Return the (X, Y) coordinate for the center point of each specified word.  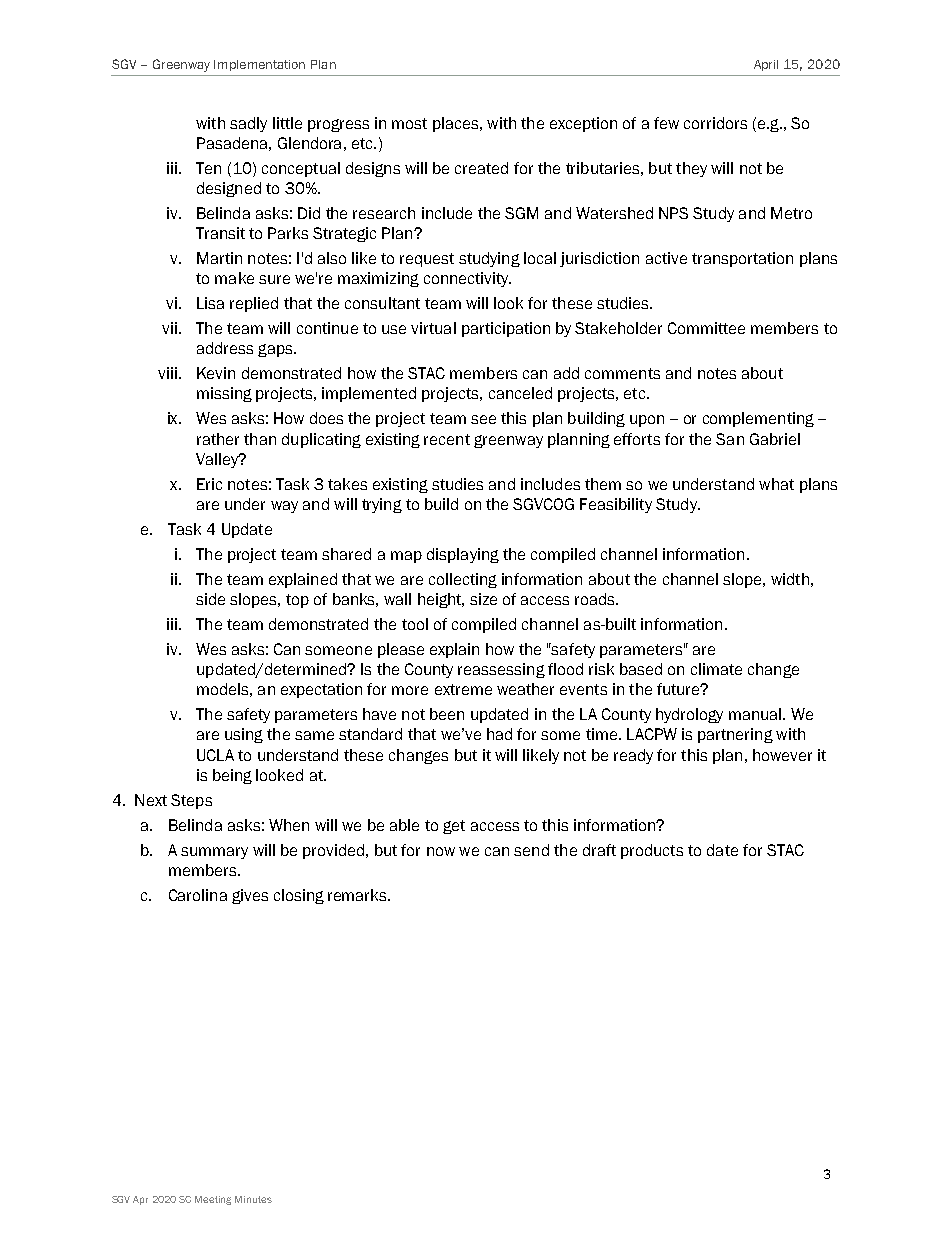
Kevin (216, 373)
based (641, 669)
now (441, 851)
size (483, 599)
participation (506, 329)
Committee (706, 328)
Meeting (213, 1200)
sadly (248, 124)
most (409, 123)
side (210, 599)
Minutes (253, 1199)
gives (250, 896)
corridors (715, 123)
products (652, 851)
